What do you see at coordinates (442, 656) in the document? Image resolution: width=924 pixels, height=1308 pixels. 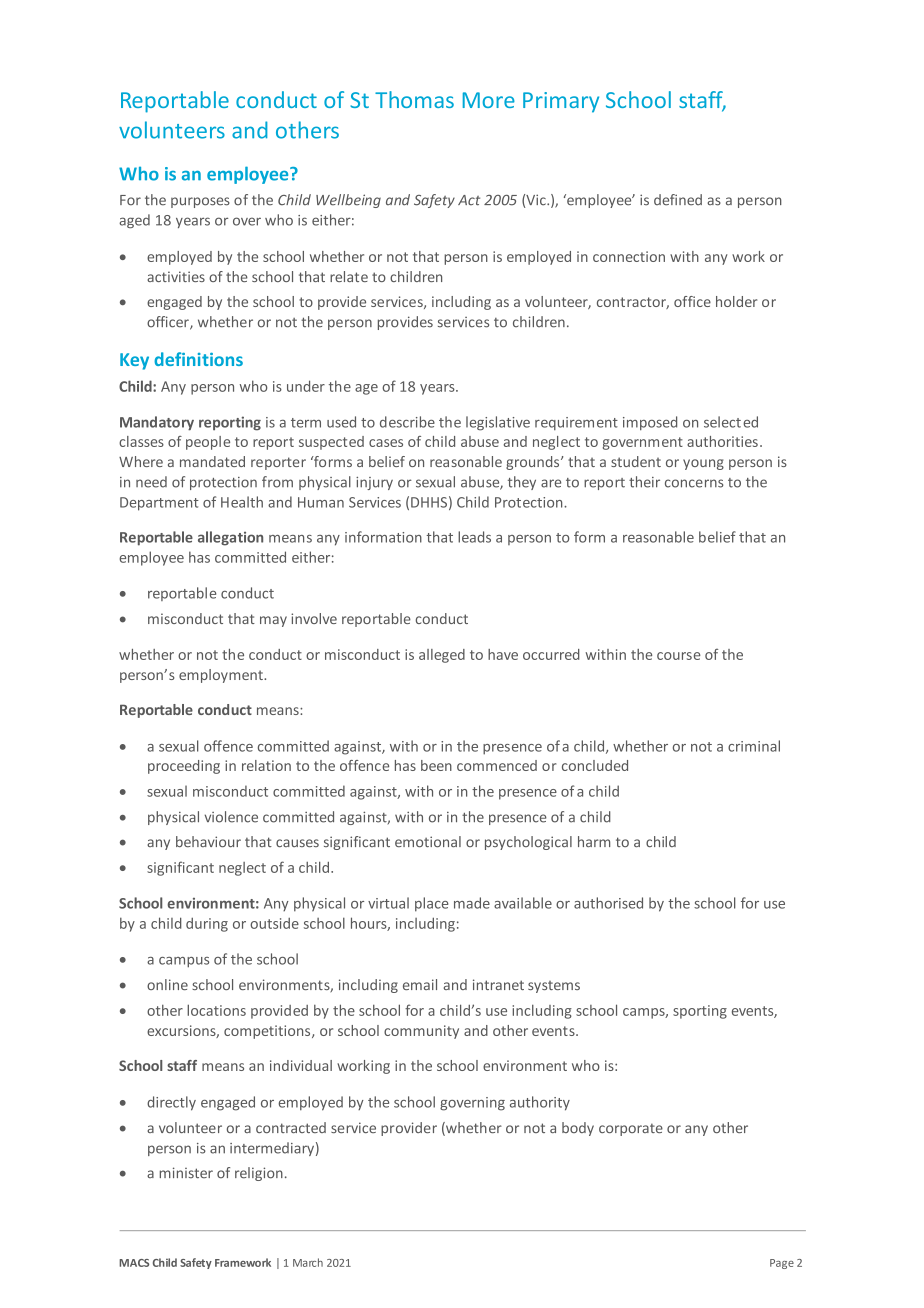 I see `alleged` at bounding box center [442, 656].
